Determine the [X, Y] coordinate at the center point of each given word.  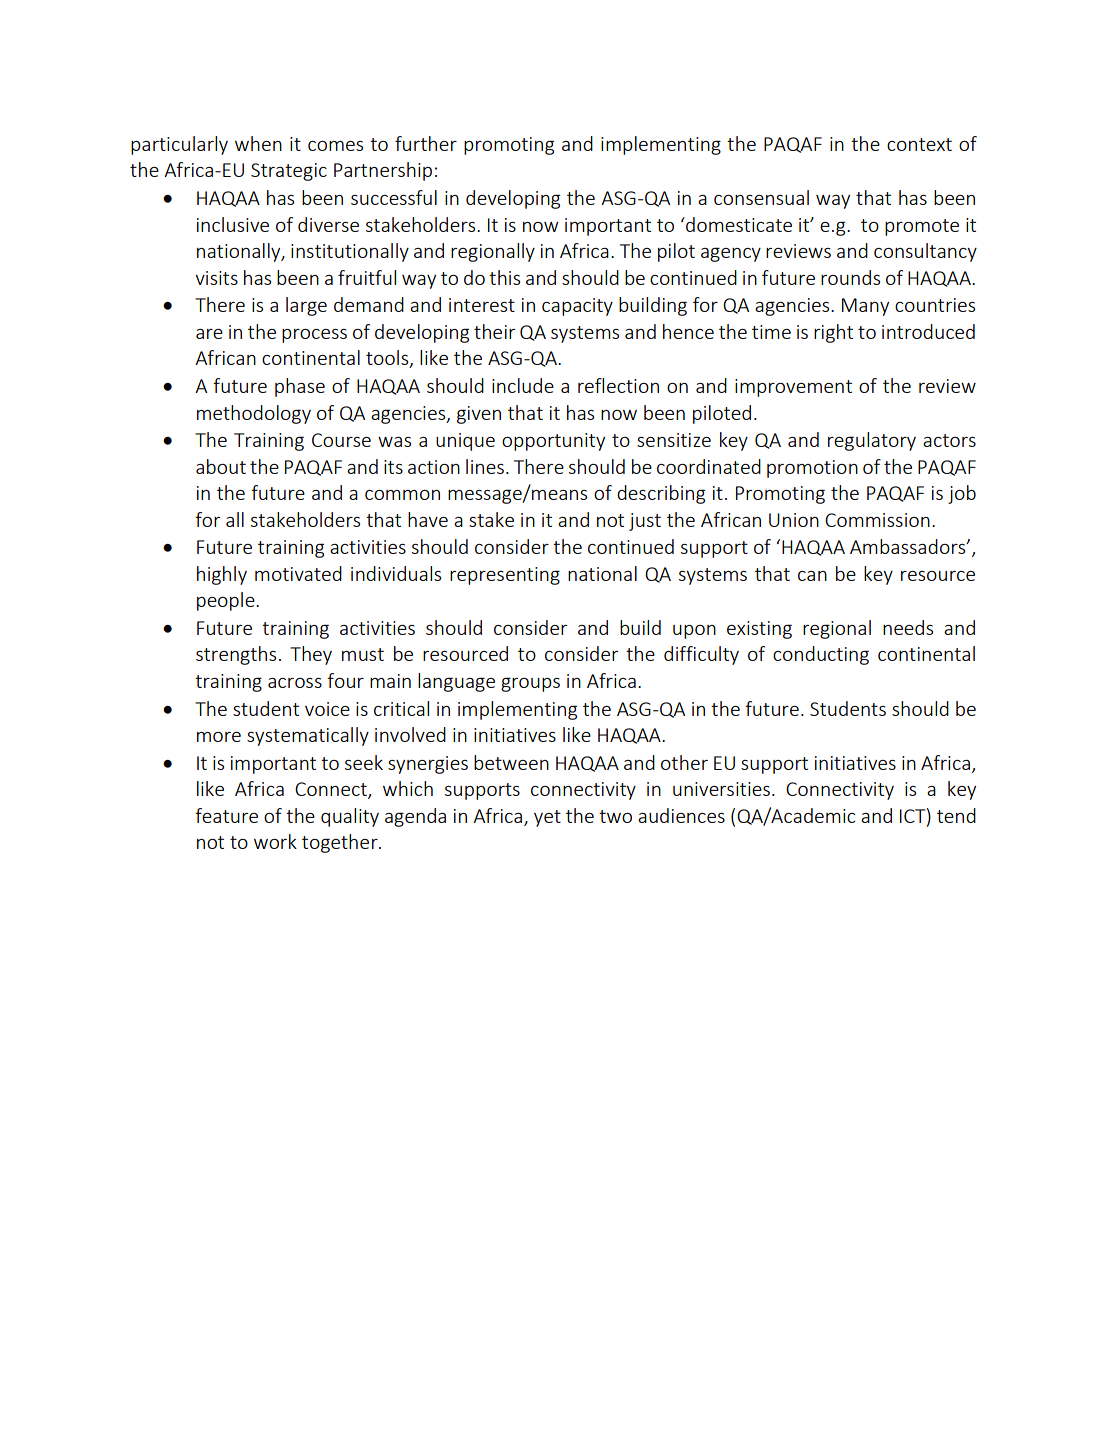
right [833, 333]
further [426, 143]
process [314, 336]
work [275, 841]
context [919, 144]
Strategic [289, 172]
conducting [821, 655]
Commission [877, 520]
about [221, 466]
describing [661, 494]
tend [956, 815]
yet [547, 818]
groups [530, 684]
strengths [236, 655]
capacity [577, 307]
